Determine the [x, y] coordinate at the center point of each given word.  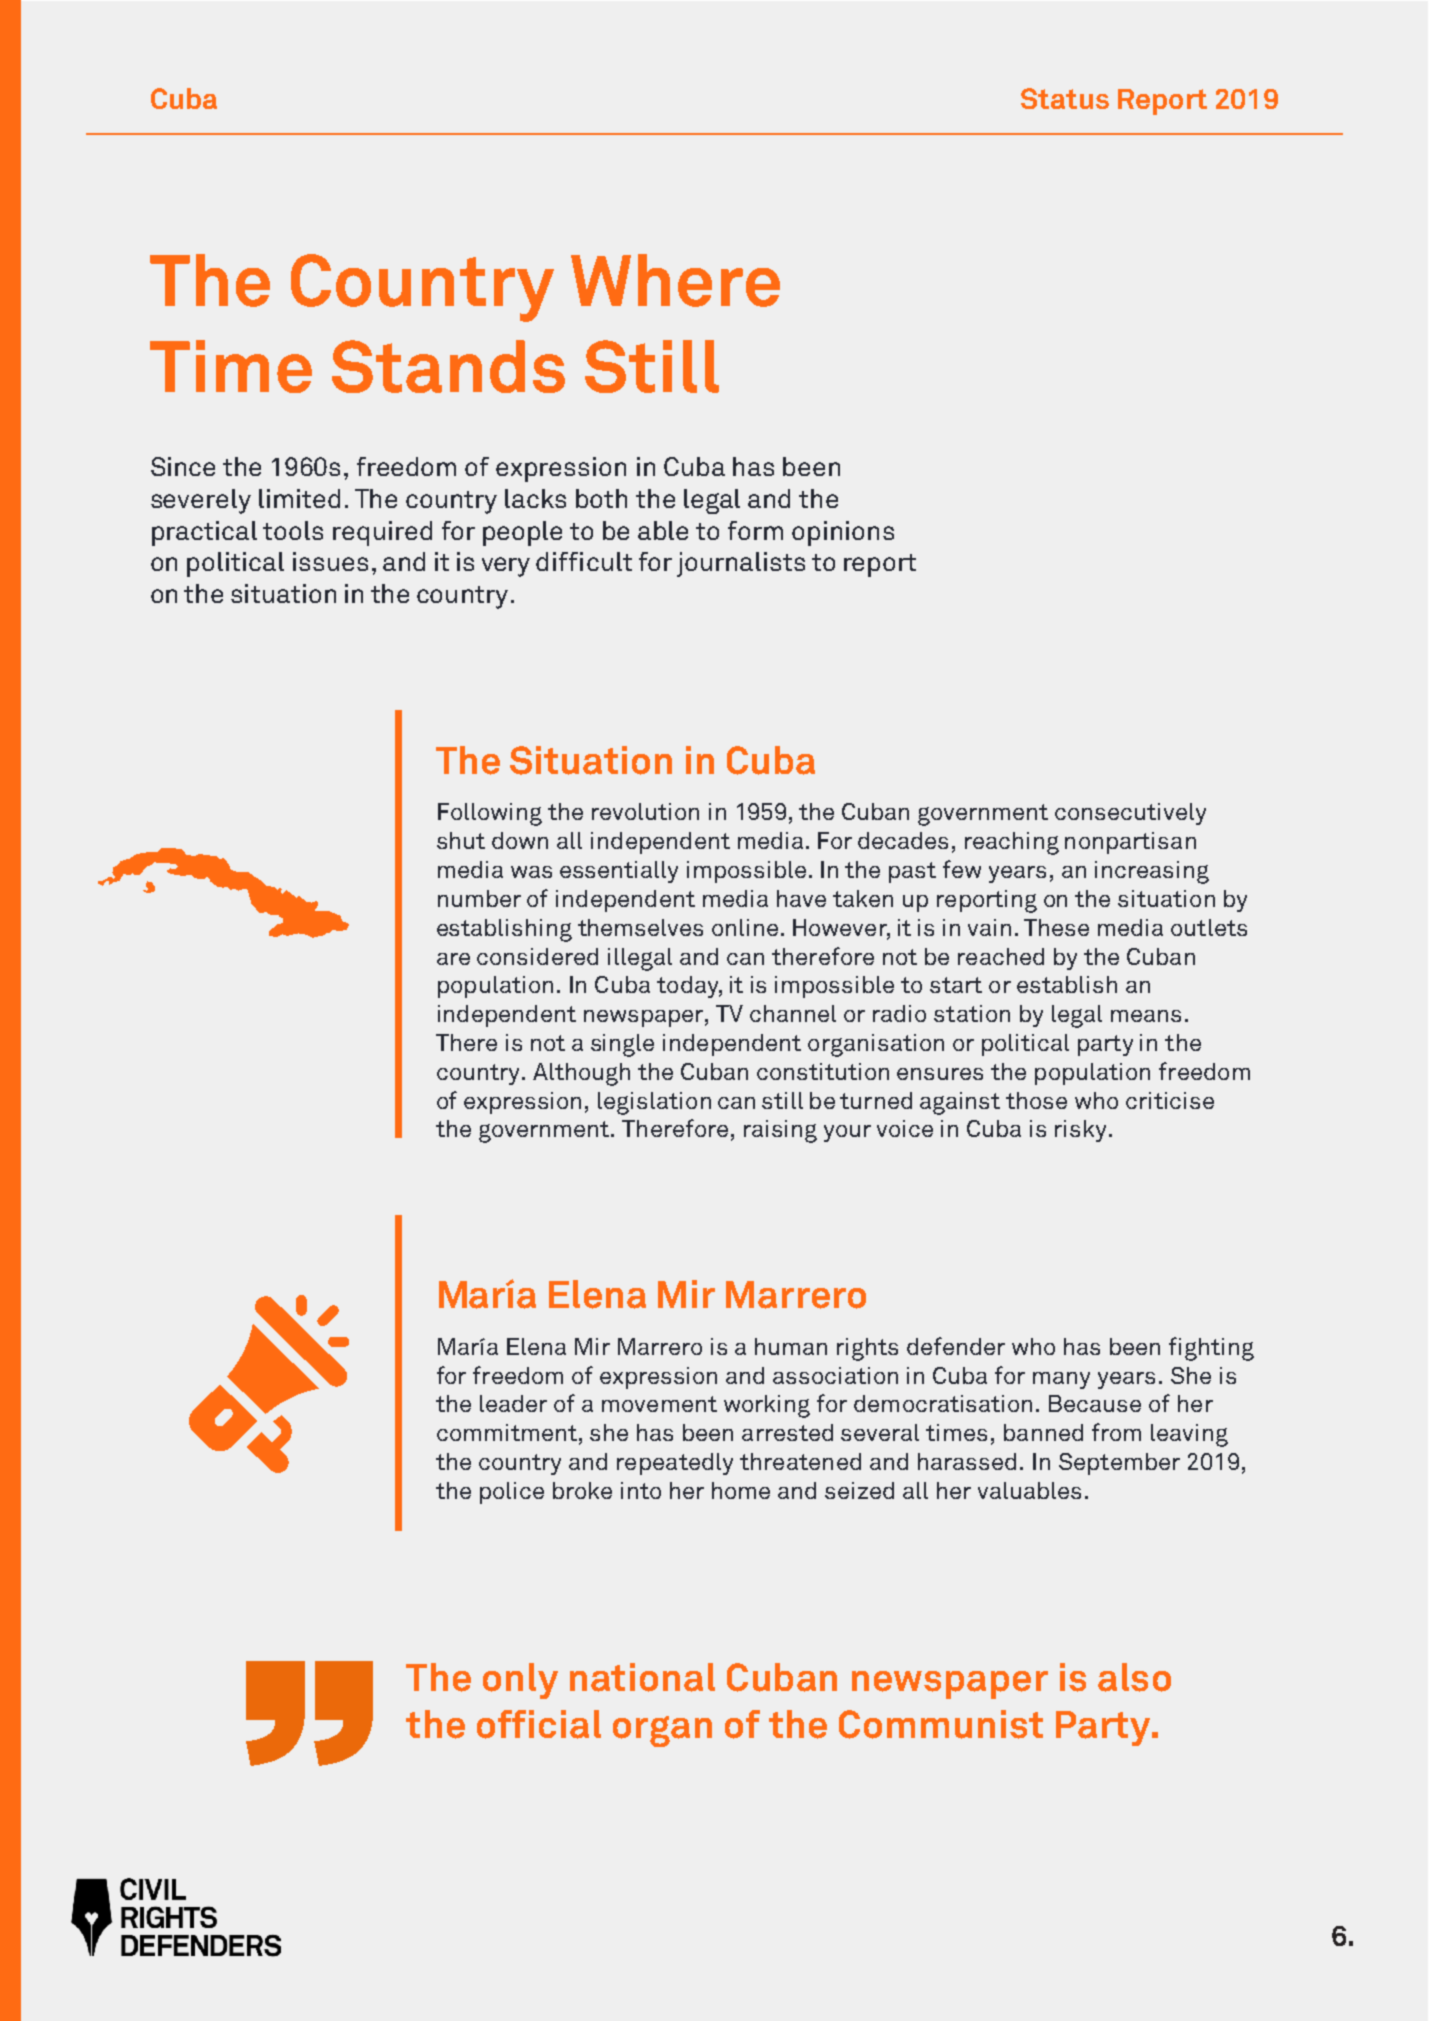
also [1134, 1677]
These [1056, 927]
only [520, 1681]
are [453, 959]
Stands [448, 366]
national [642, 1677]
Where [675, 280]
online [745, 927]
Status [1065, 98]
